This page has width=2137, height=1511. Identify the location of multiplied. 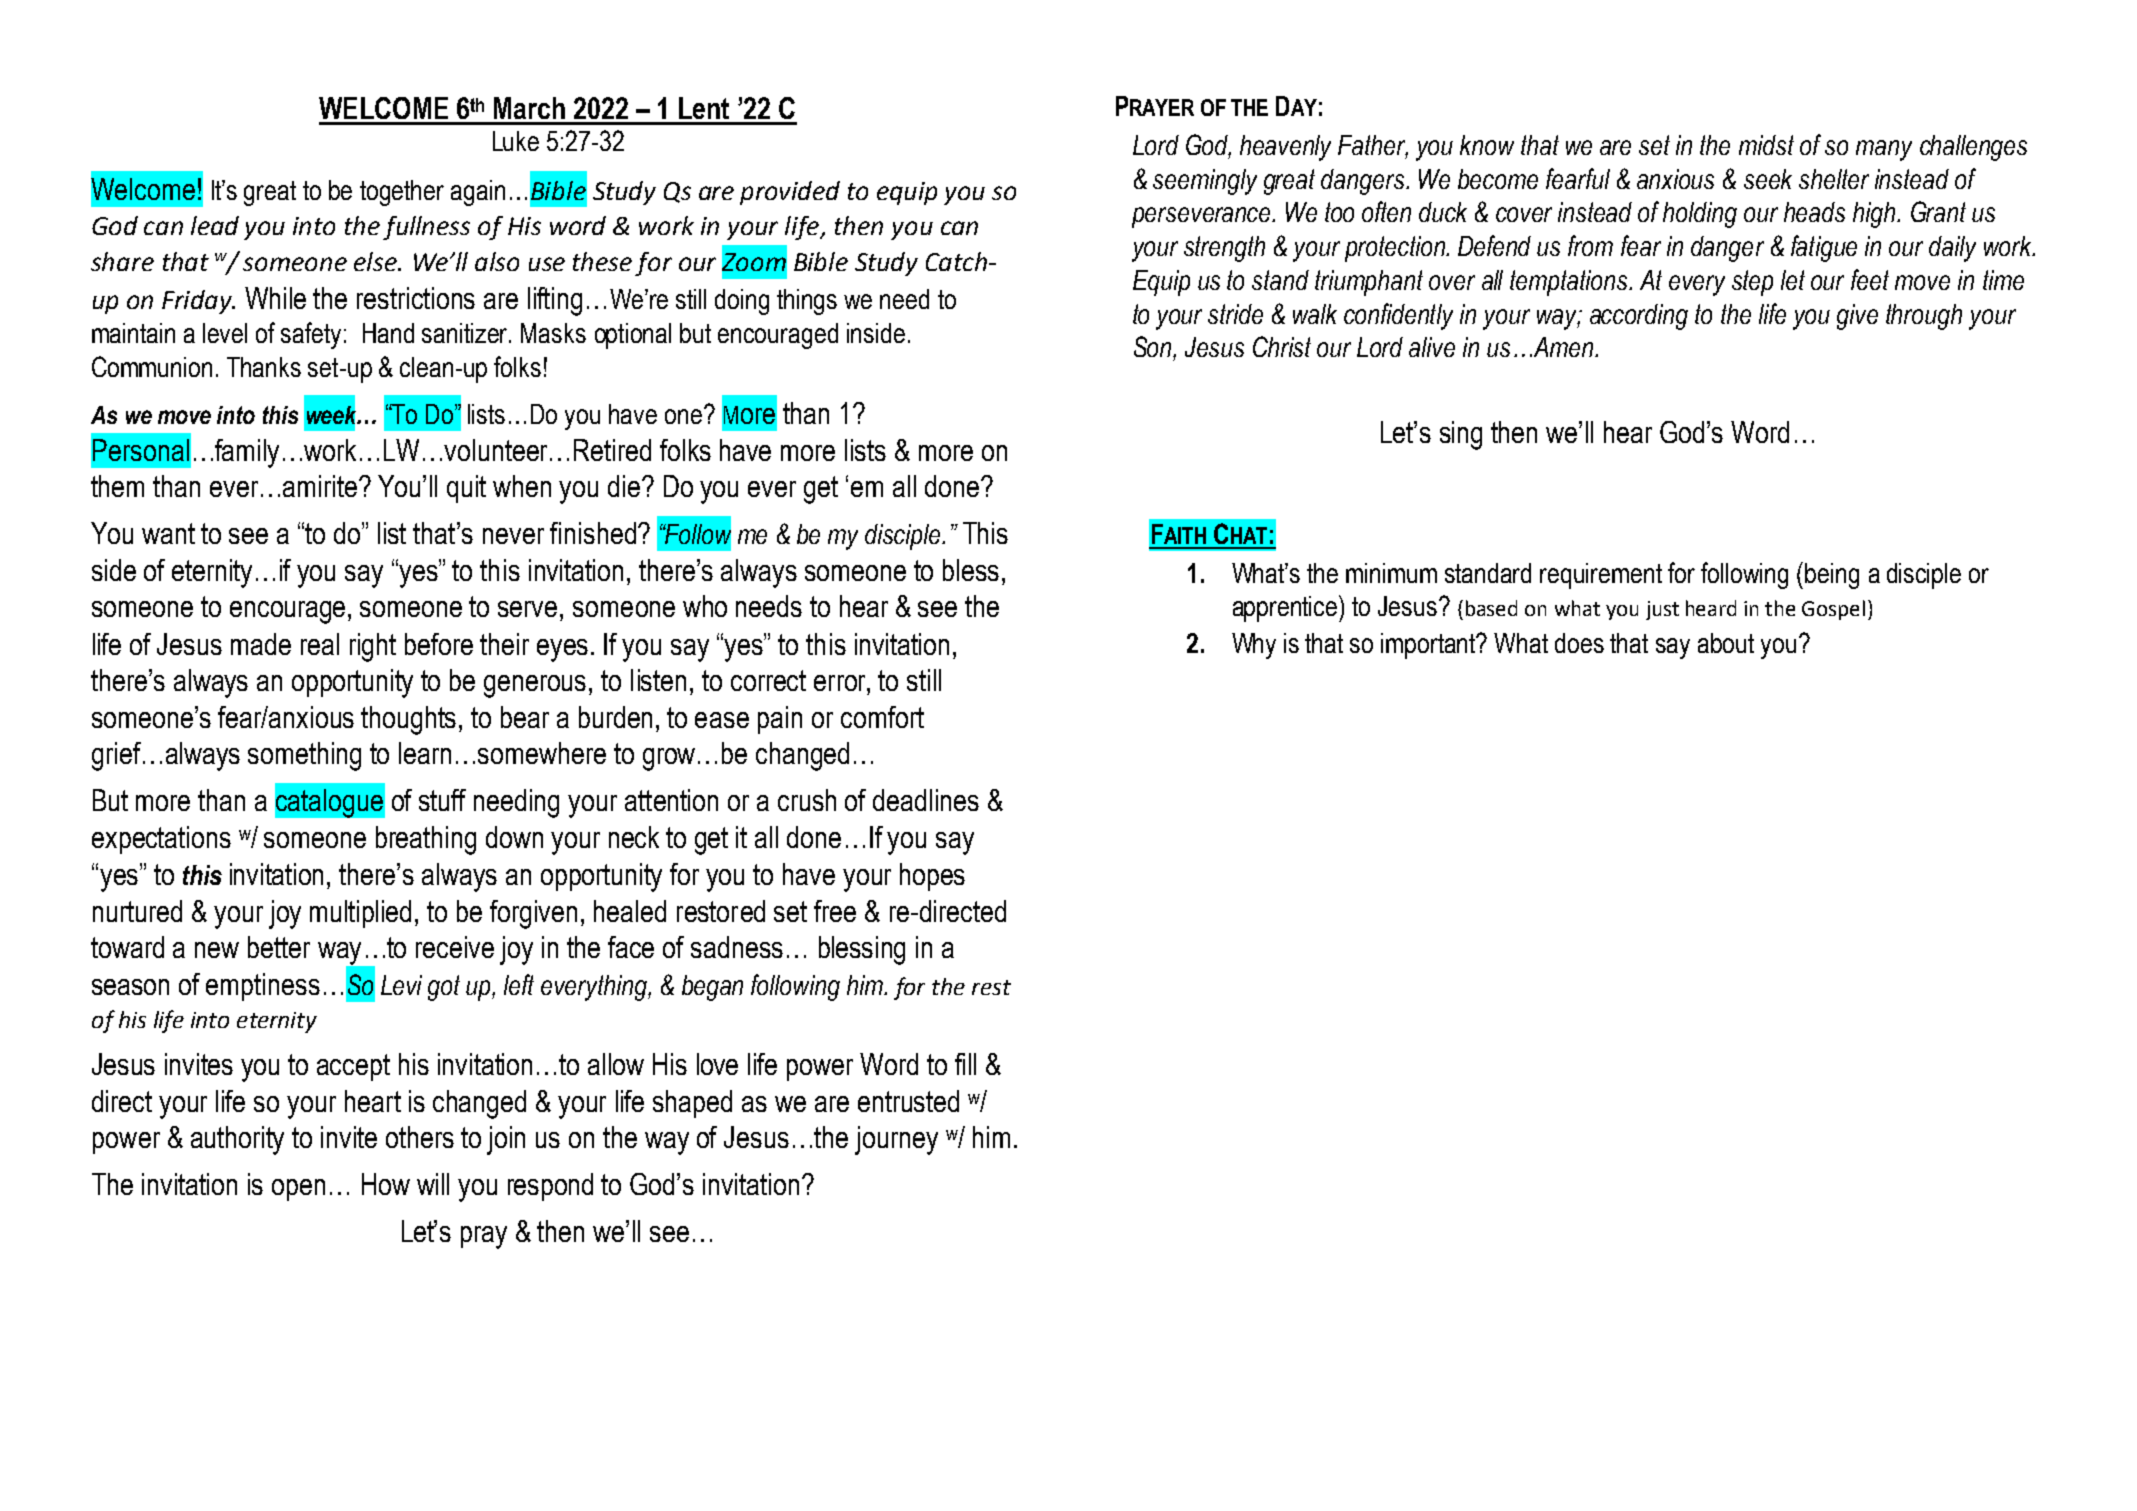
(360, 914).
